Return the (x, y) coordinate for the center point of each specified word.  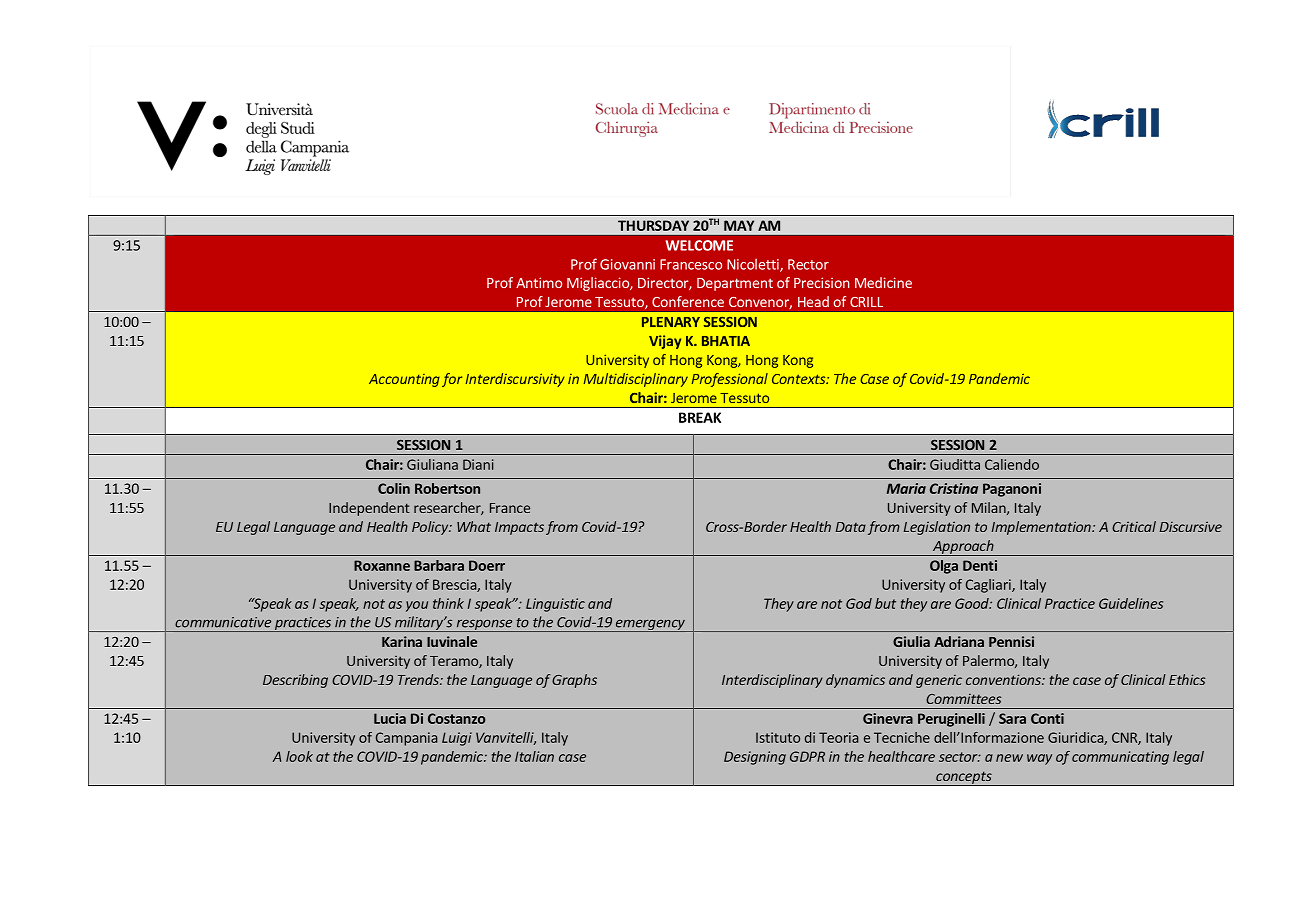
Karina (402, 641)
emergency (650, 625)
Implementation (1042, 528)
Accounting (404, 380)
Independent (369, 509)
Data (851, 527)
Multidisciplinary (636, 380)
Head (813, 301)
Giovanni (627, 264)
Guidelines (1131, 603)
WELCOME (699, 245)
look (299, 756)
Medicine (883, 282)
